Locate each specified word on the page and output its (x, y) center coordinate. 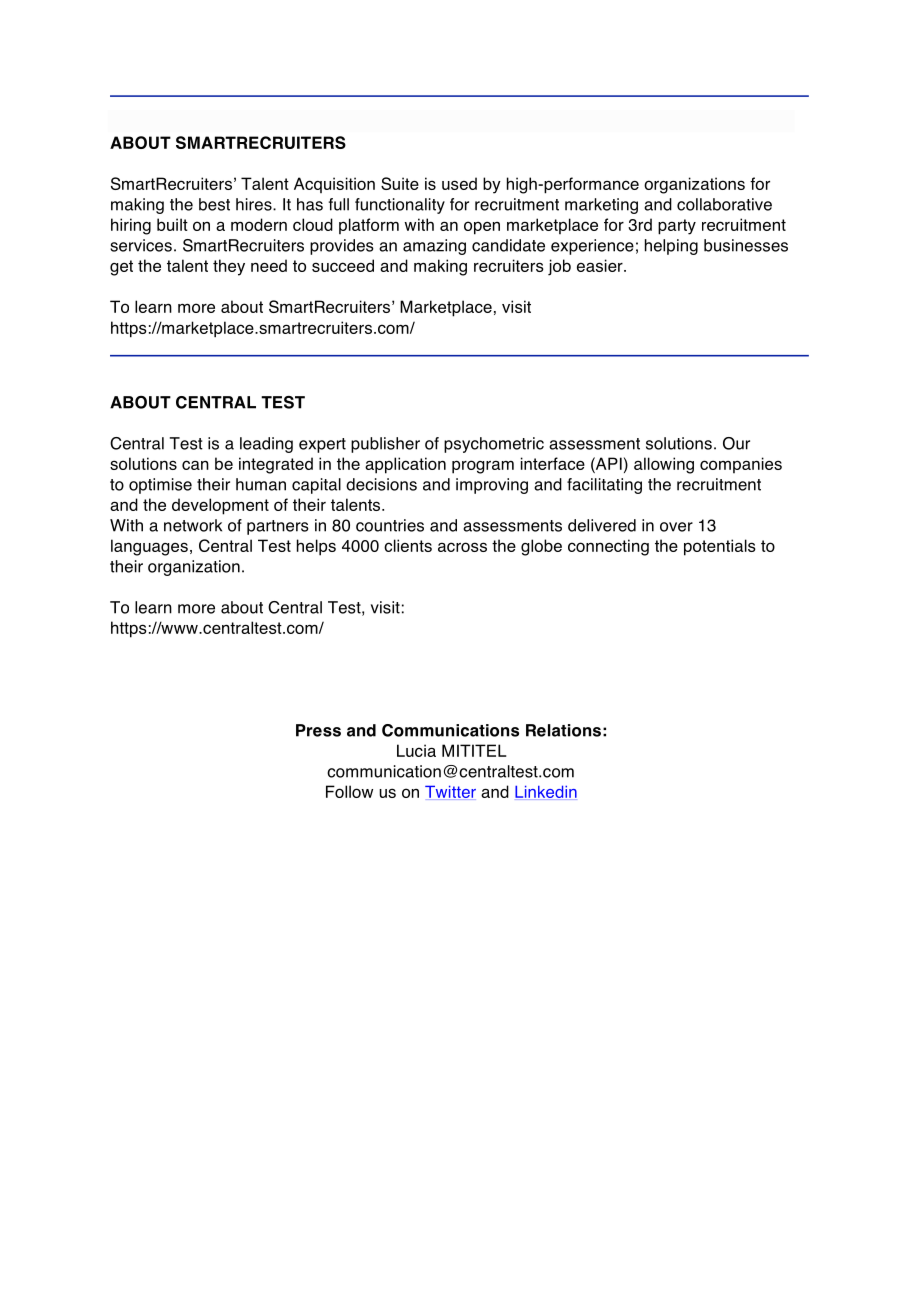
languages (149, 547)
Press (318, 730)
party (677, 227)
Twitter (450, 793)
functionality (400, 206)
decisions (381, 484)
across (462, 547)
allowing (664, 465)
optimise (160, 486)
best (214, 204)
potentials (720, 547)
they (229, 267)
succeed (343, 265)
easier (601, 265)
